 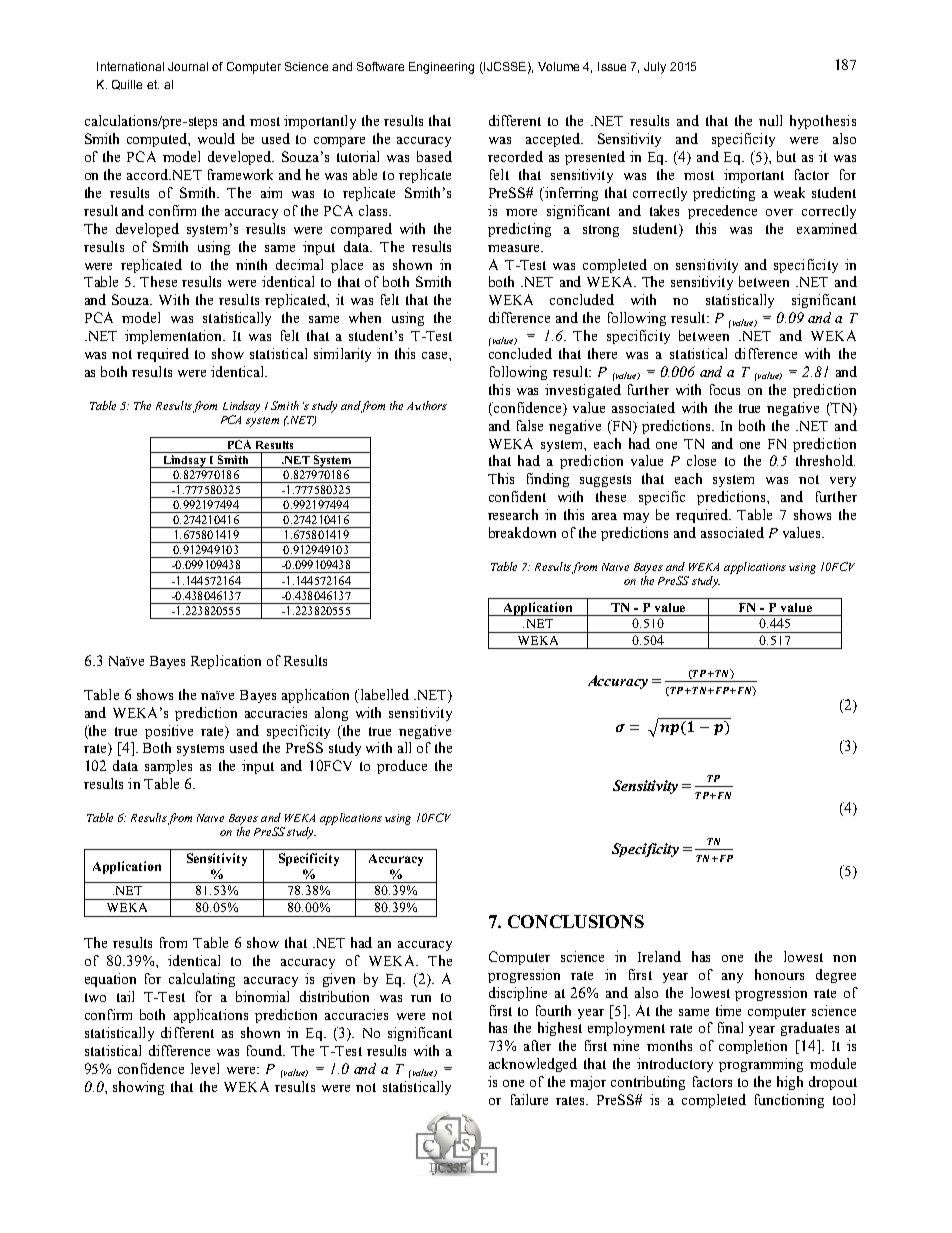 What do you see at coordinates (636, 518) in the screenshot?
I see `may` at bounding box center [636, 518].
